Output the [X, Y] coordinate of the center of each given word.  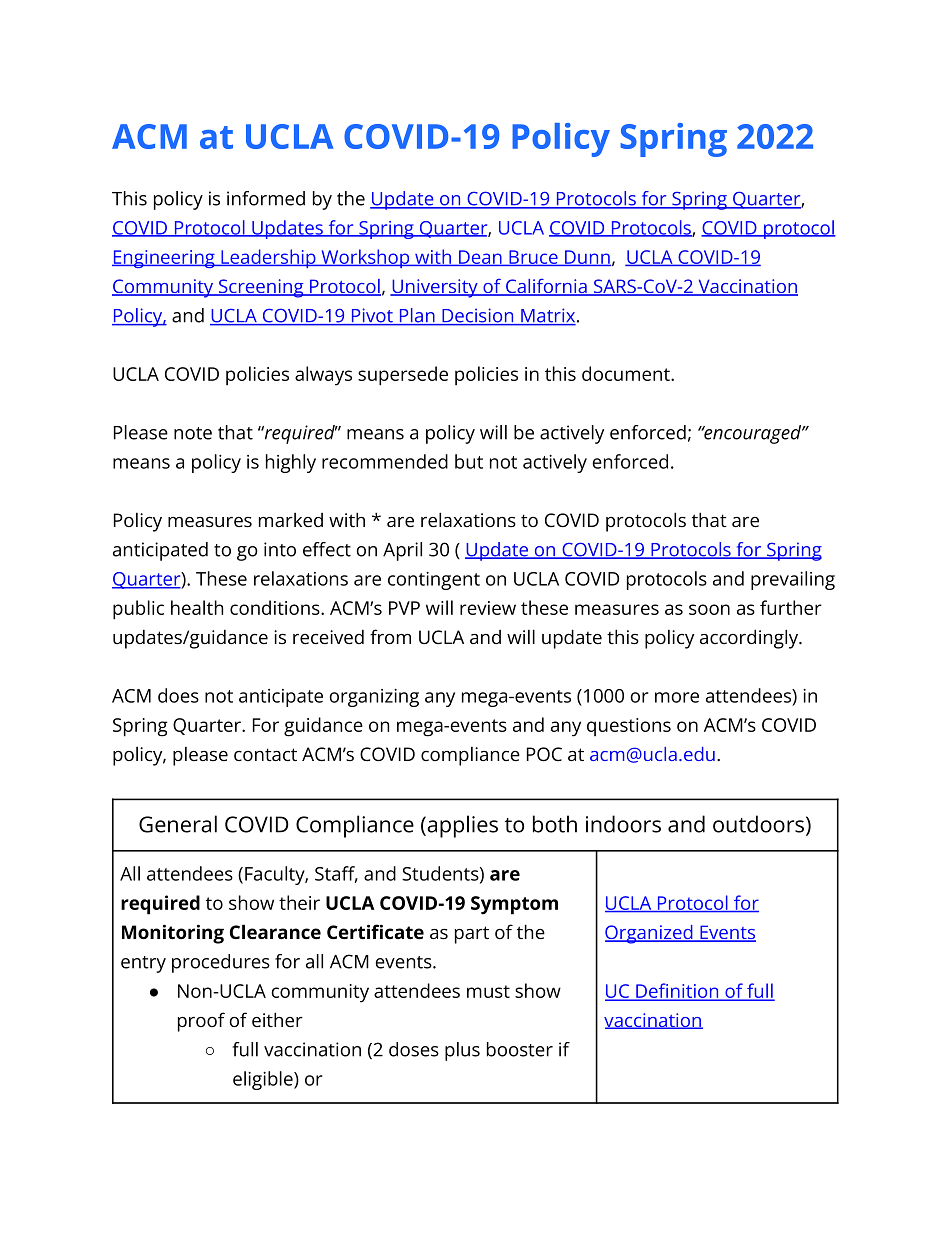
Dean [480, 258]
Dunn [587, 258]
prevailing [793, 580]
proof [201, 1022]
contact [265, 754]
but [469, 461]
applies [461, 826]
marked [291, 520]
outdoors [758, 824]
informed [266, 198]
